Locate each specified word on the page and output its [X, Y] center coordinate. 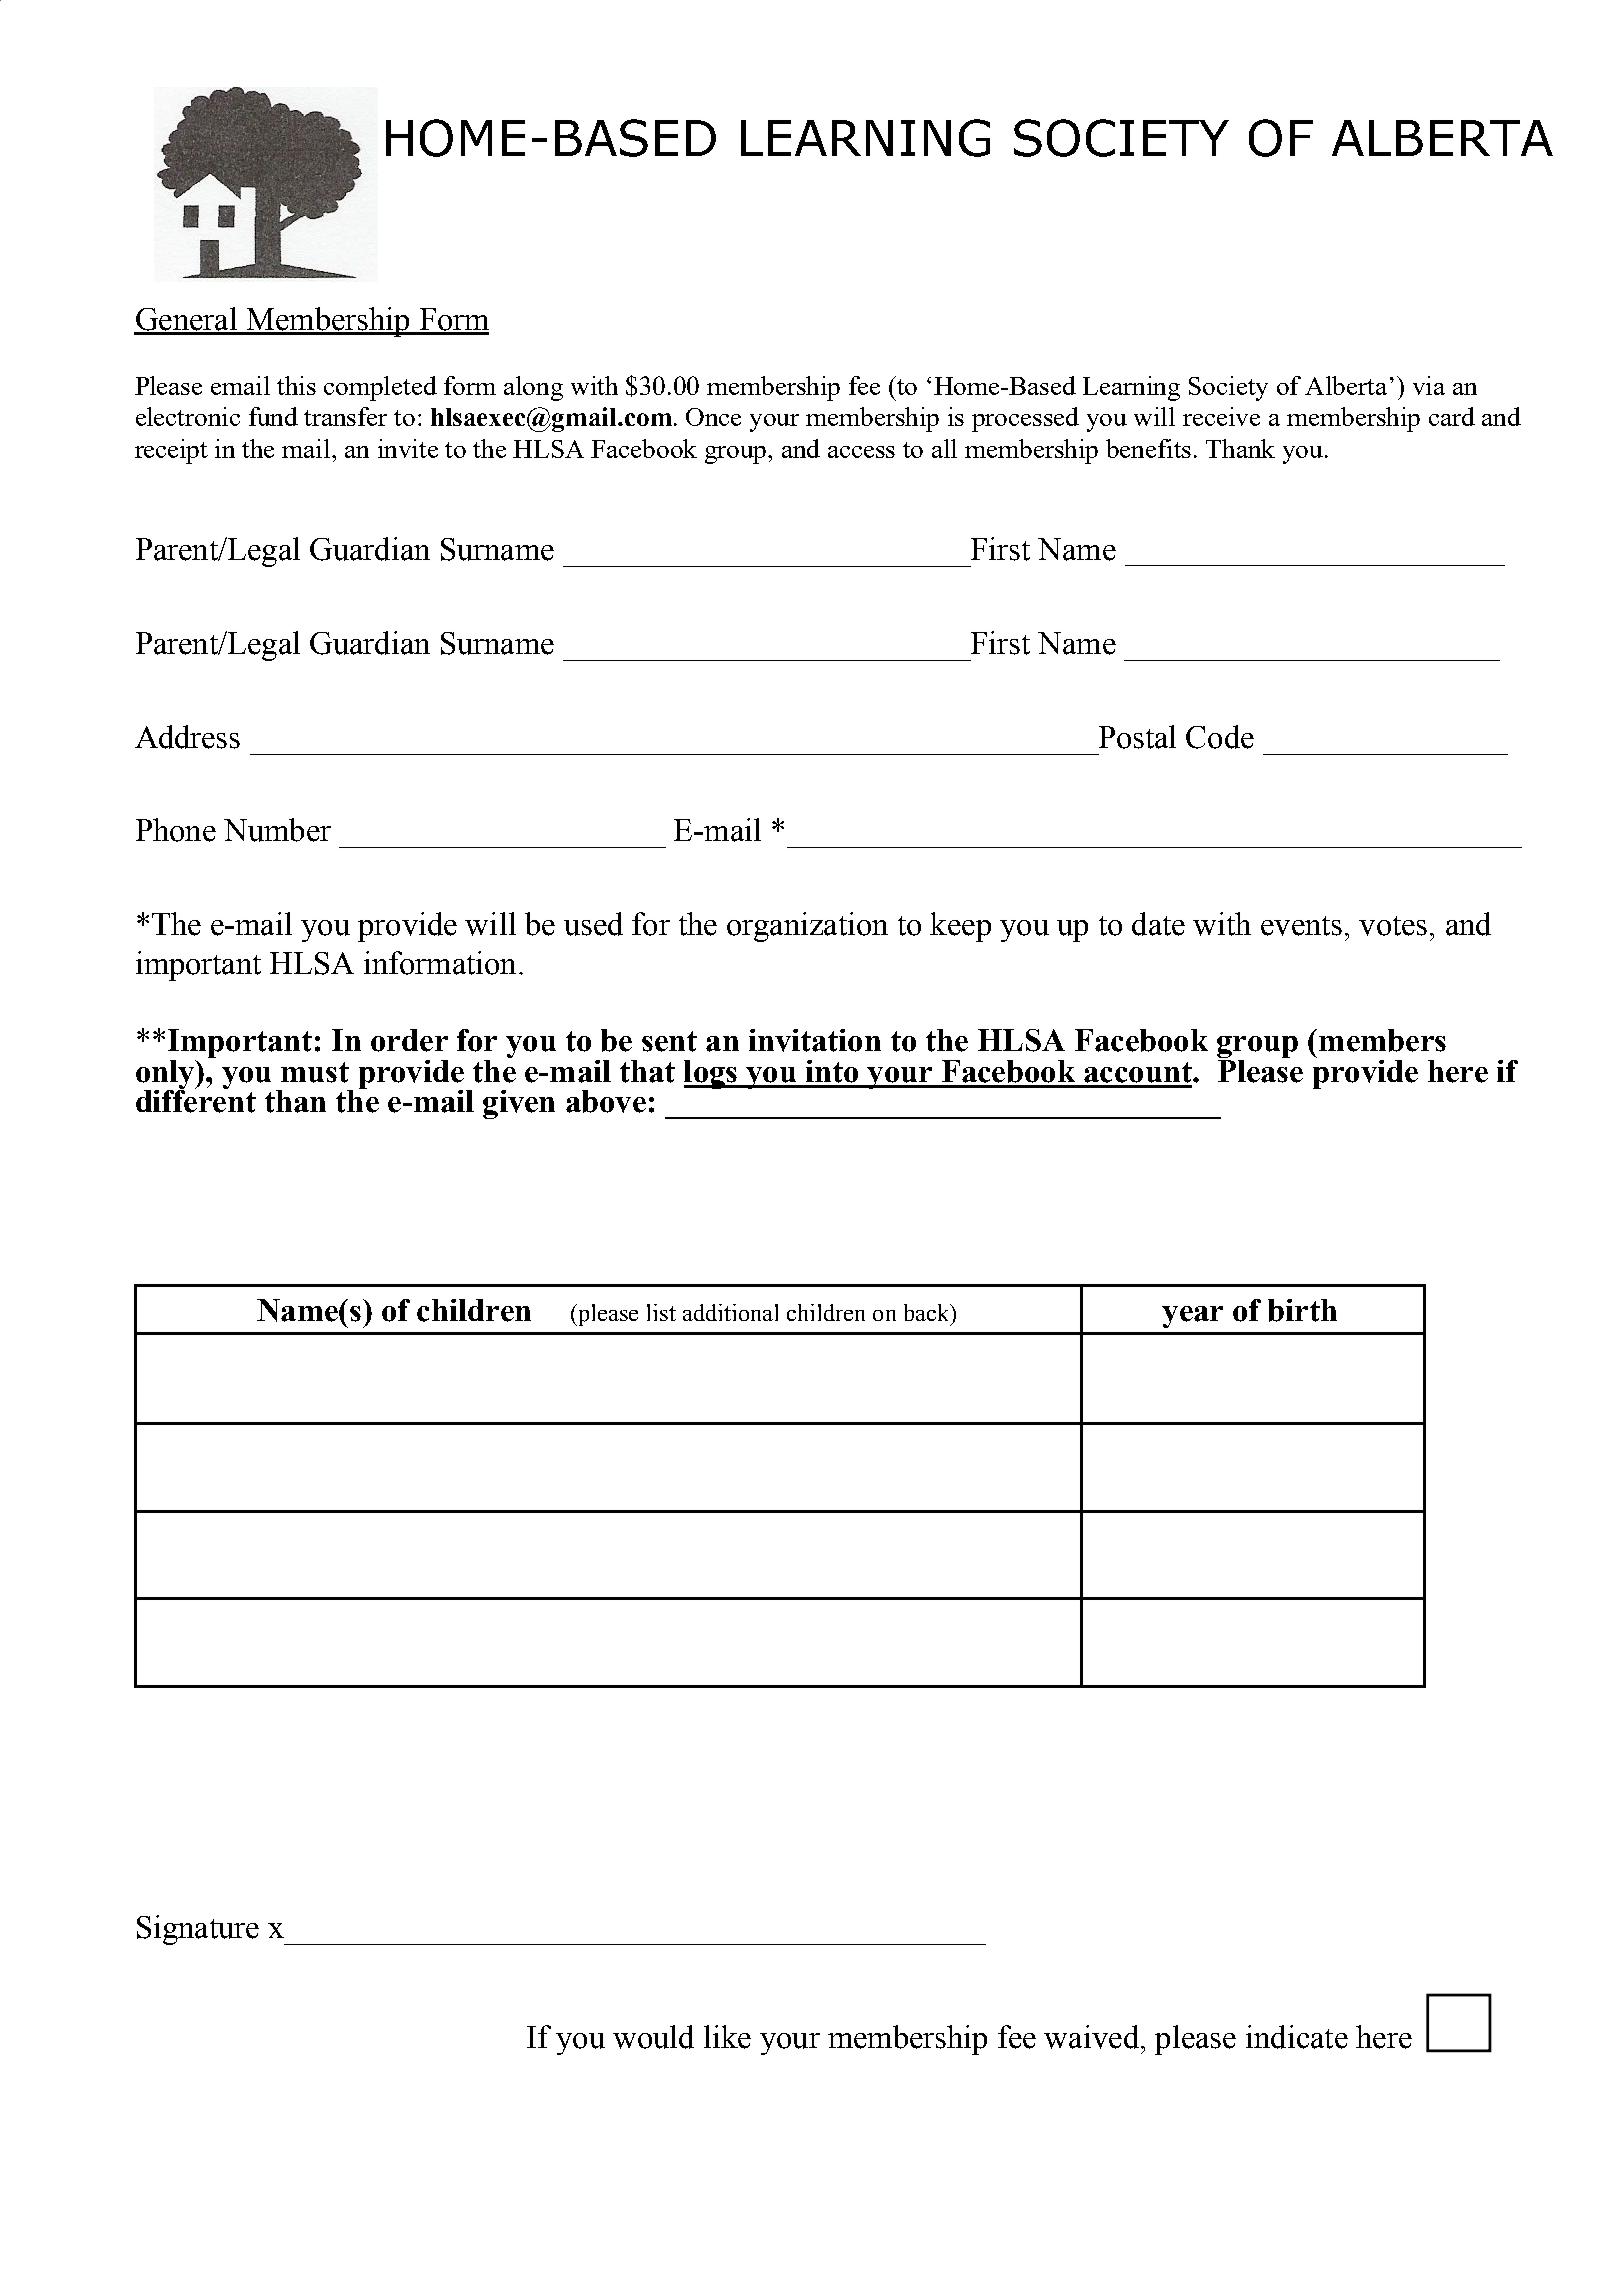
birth [1302, 1310]
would [653, 2037]
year [1192, 1317]
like [727, 2037]
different [196, 1100]
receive [1221, 416]
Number [277, 830]
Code [1220, 737]
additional [730, 1312]
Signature [198, 1930]
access [861, 452]
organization [807, 927]
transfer [345, 416]
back [928, 1312]
